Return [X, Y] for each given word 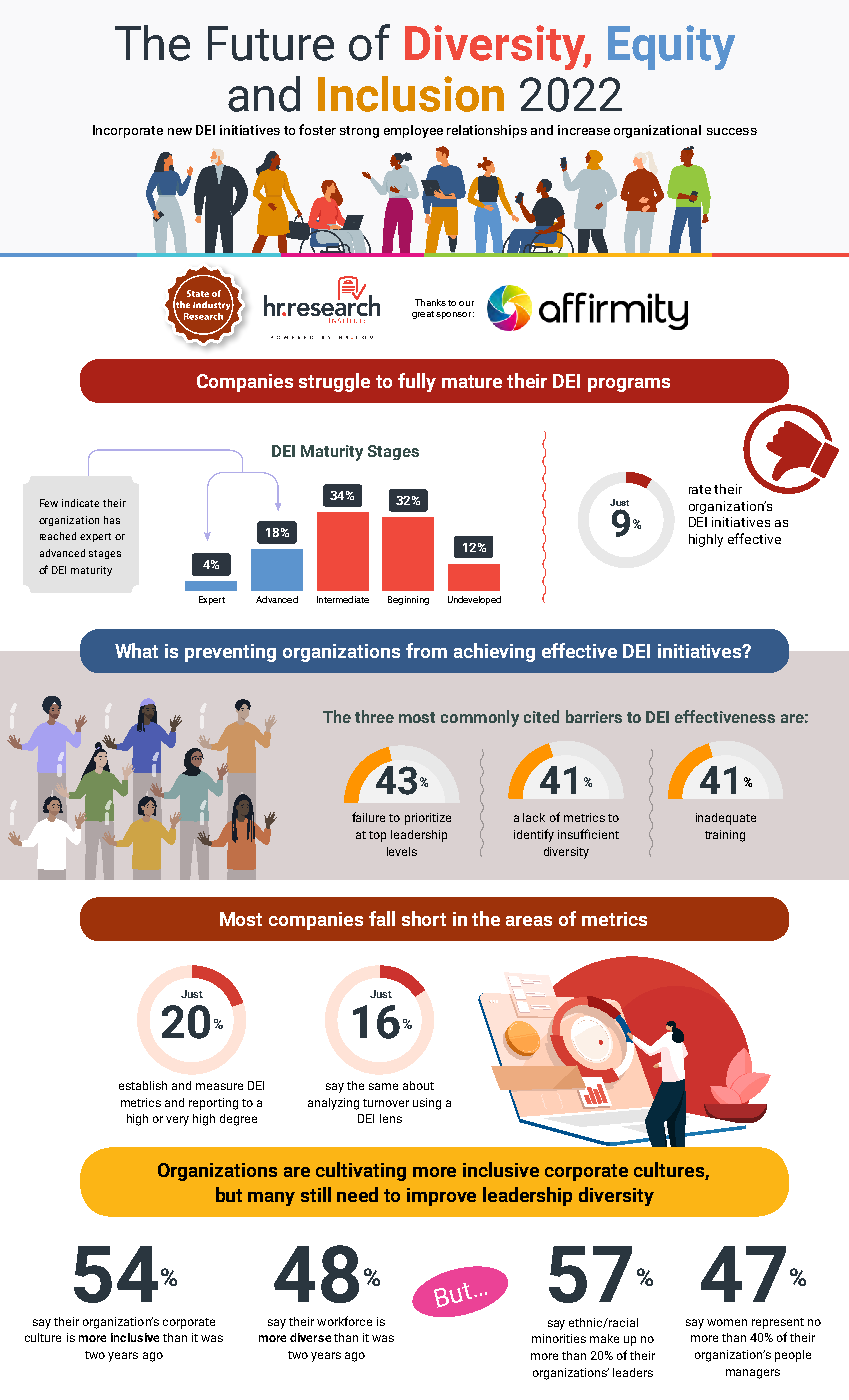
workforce [344, 1321]
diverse [310, 1337]
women [727, 1322]
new [180, 131]
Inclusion [411, 94]
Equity [671, 47]
